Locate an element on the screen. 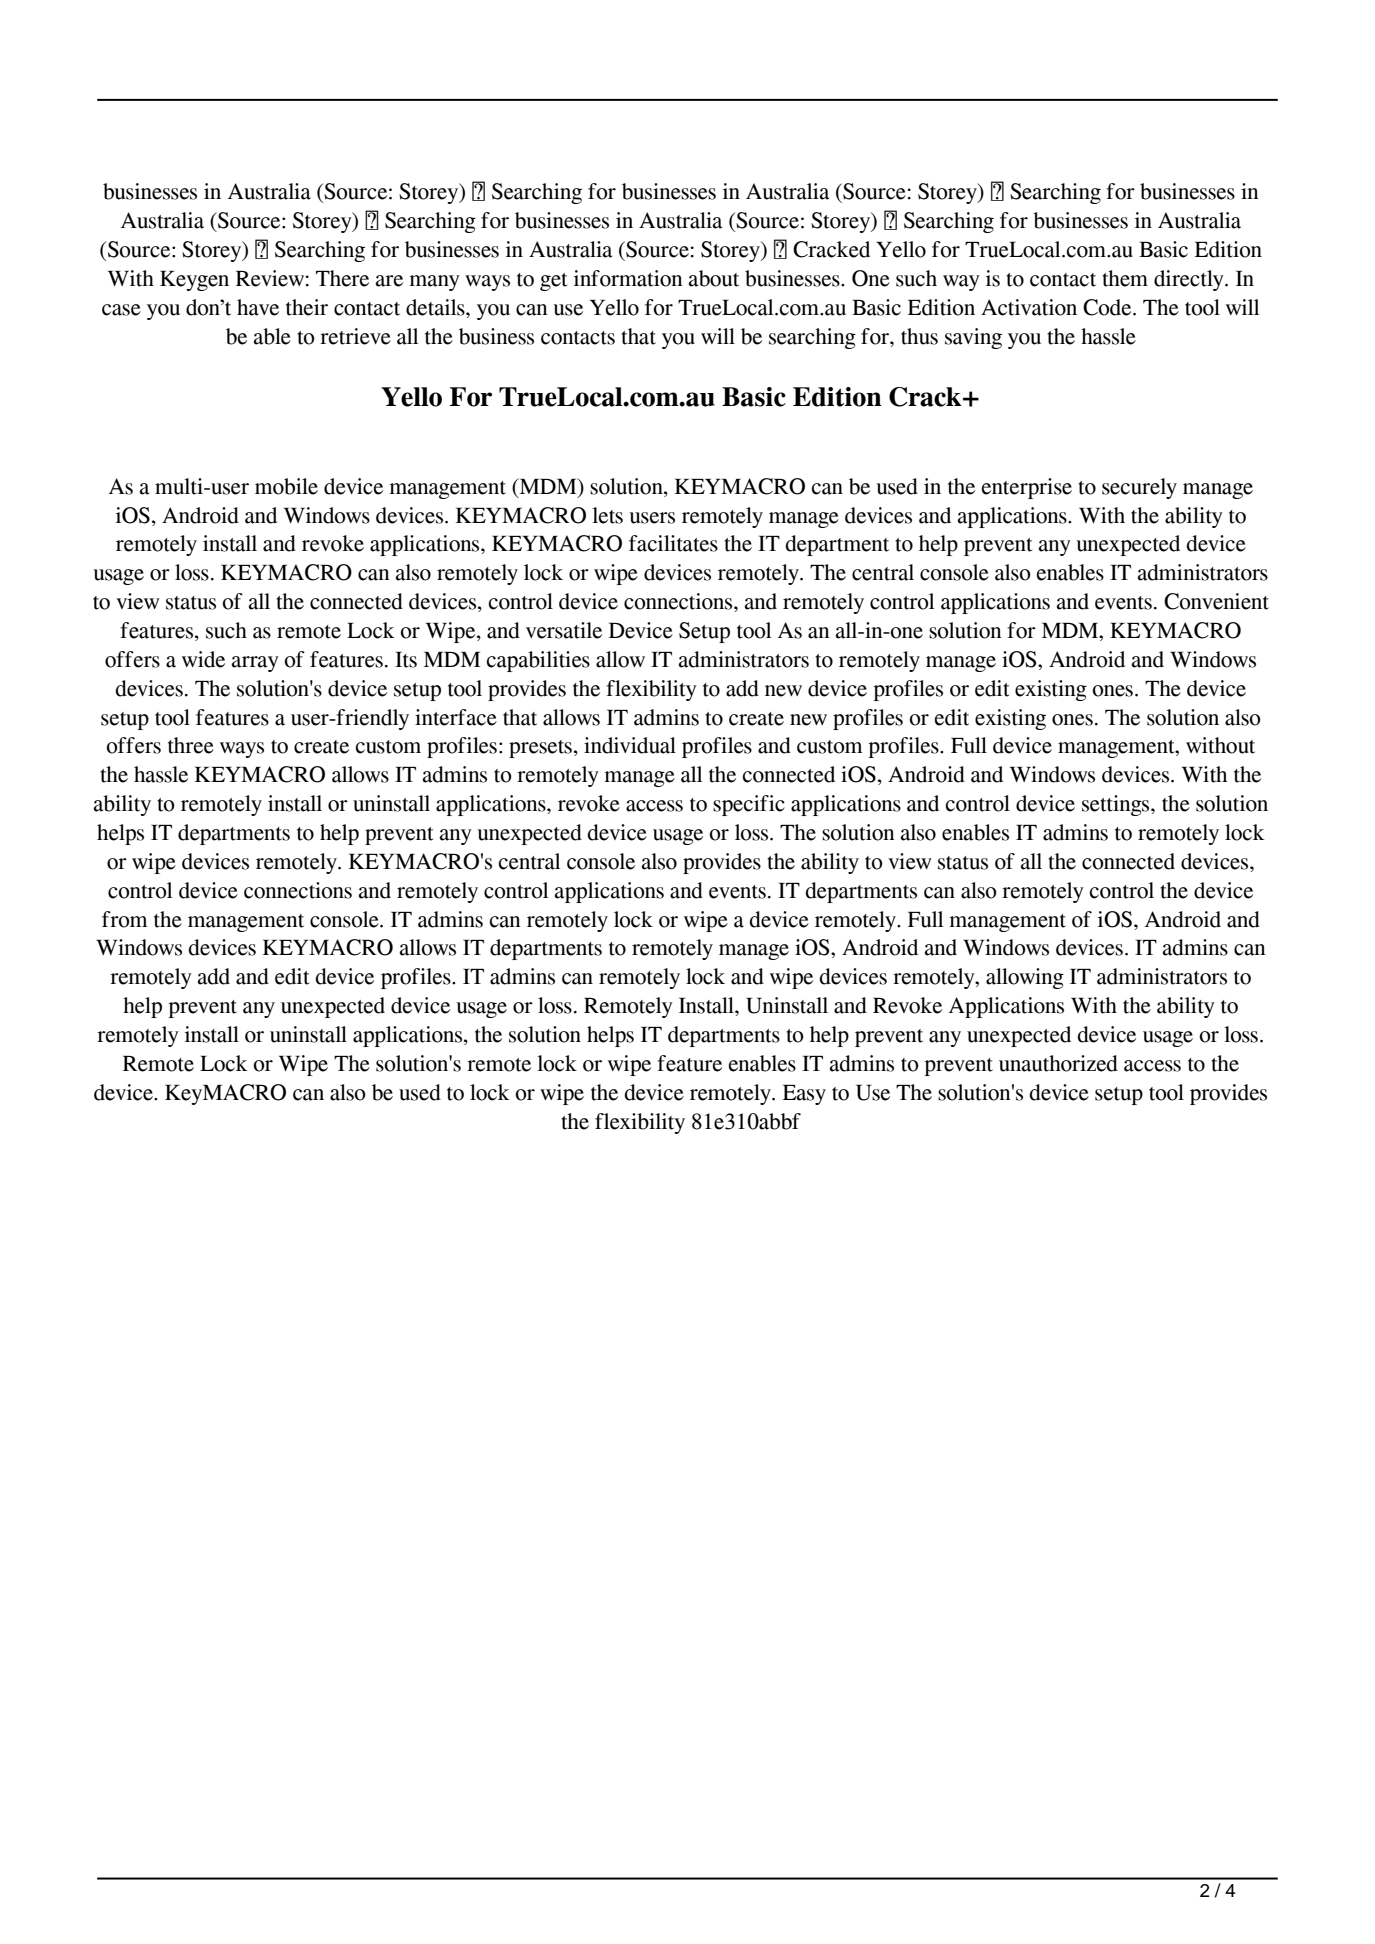 The image size is (1375, 1944). specific is located at coordinates (749, 805).
